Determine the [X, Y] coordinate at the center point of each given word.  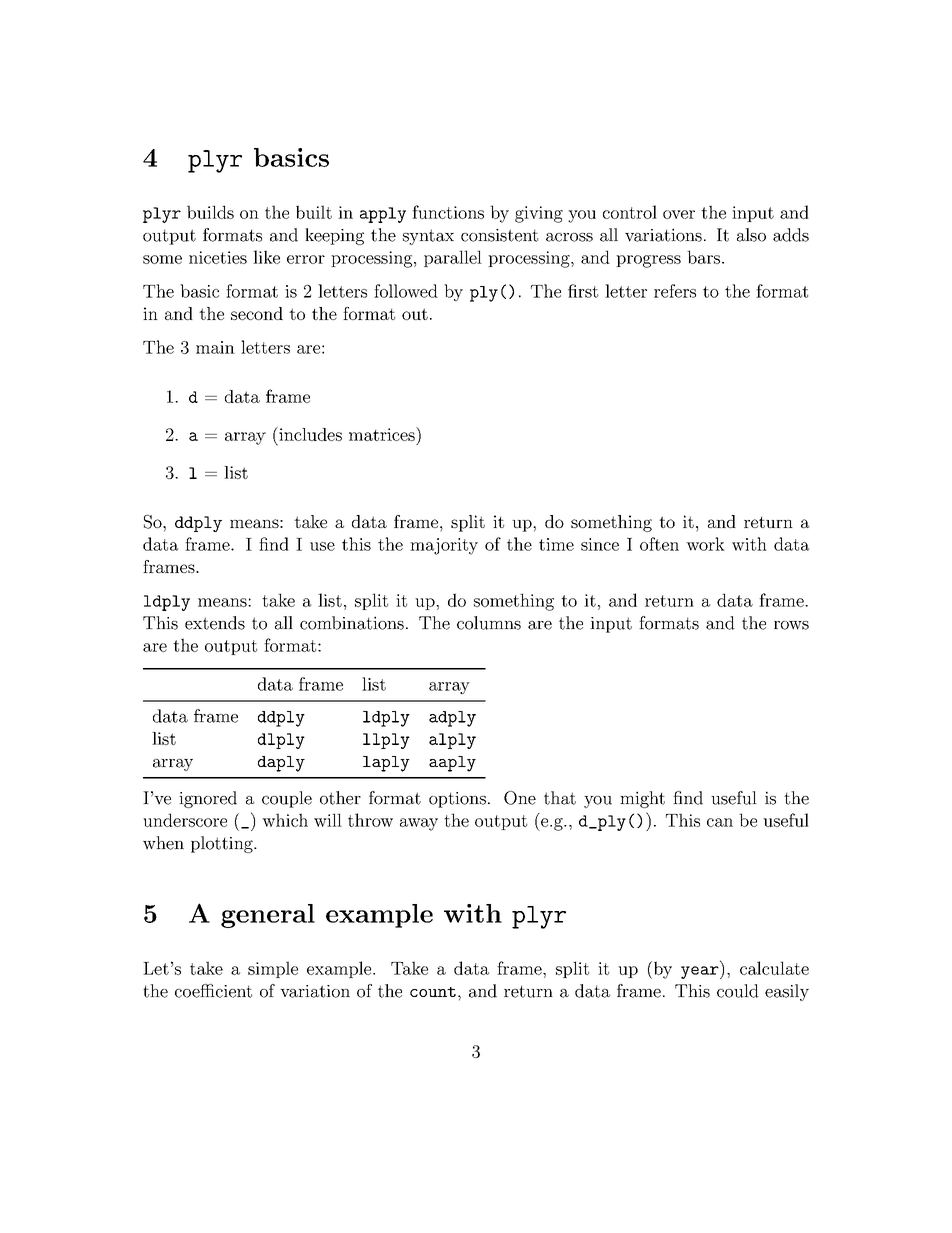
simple [273, 969]
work [705, 544]
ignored [208, 799]
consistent [499, 235]
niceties [218, 257]
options [457, 800]
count [433, 992]
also [751, 235]
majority [444, 546]
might [642, 799]
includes [309, 434]
